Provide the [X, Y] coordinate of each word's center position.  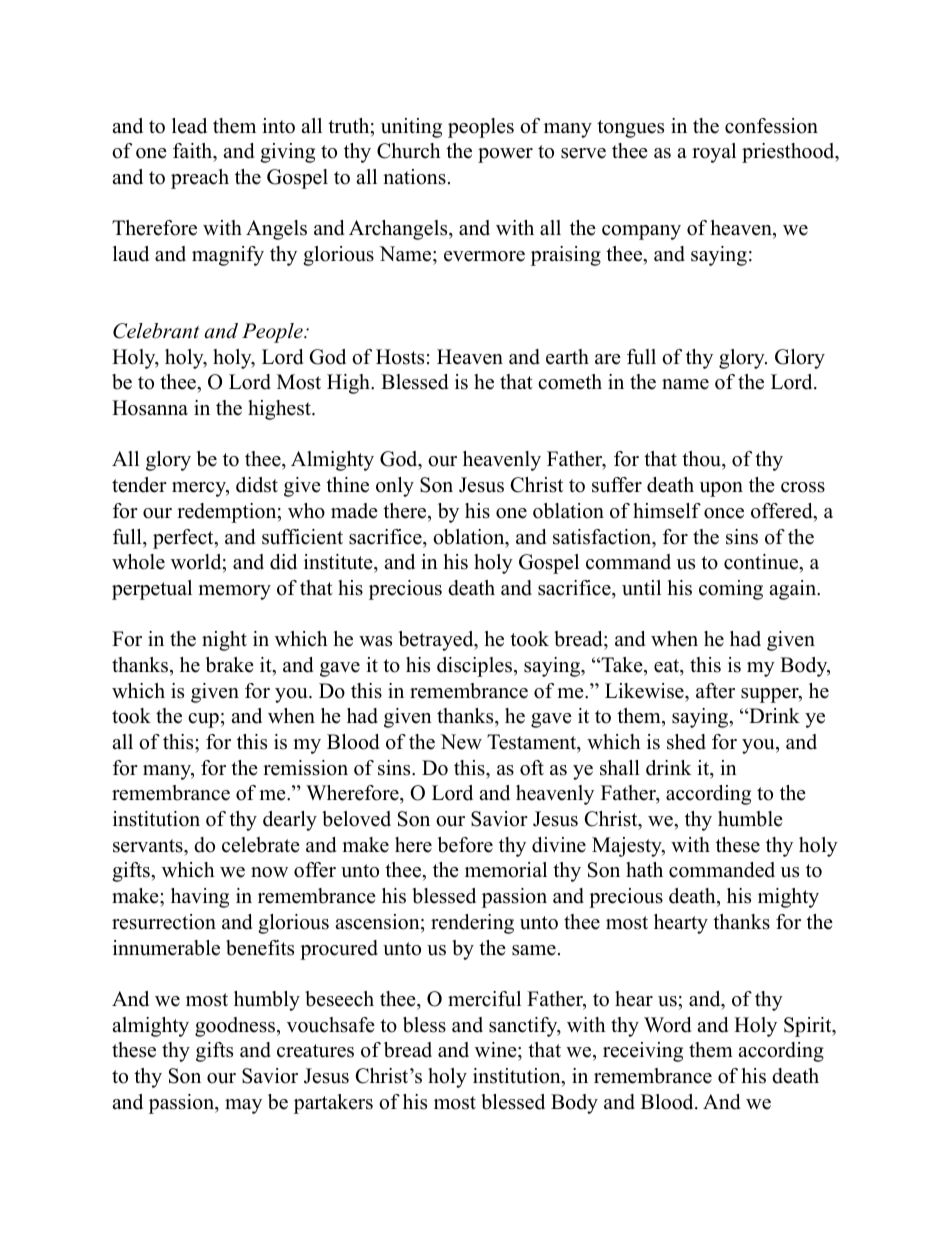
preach [200, 179]
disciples [474, 667]
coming [731, 590]
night [224, 641]
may [243, 1106]
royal [714, 153]
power [505, 155]
